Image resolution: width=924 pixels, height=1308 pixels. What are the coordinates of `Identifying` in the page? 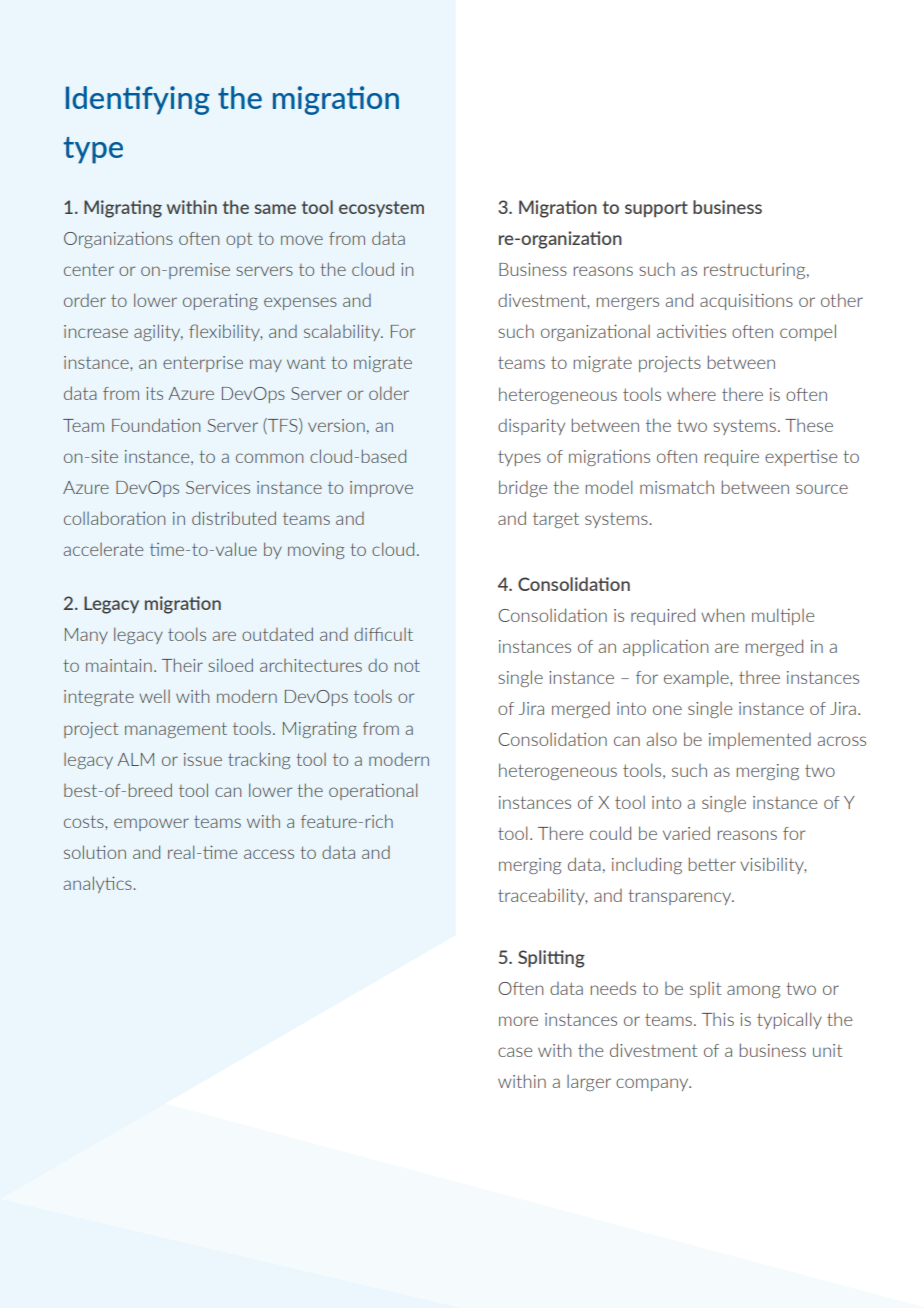 It's located at (138, 100).
